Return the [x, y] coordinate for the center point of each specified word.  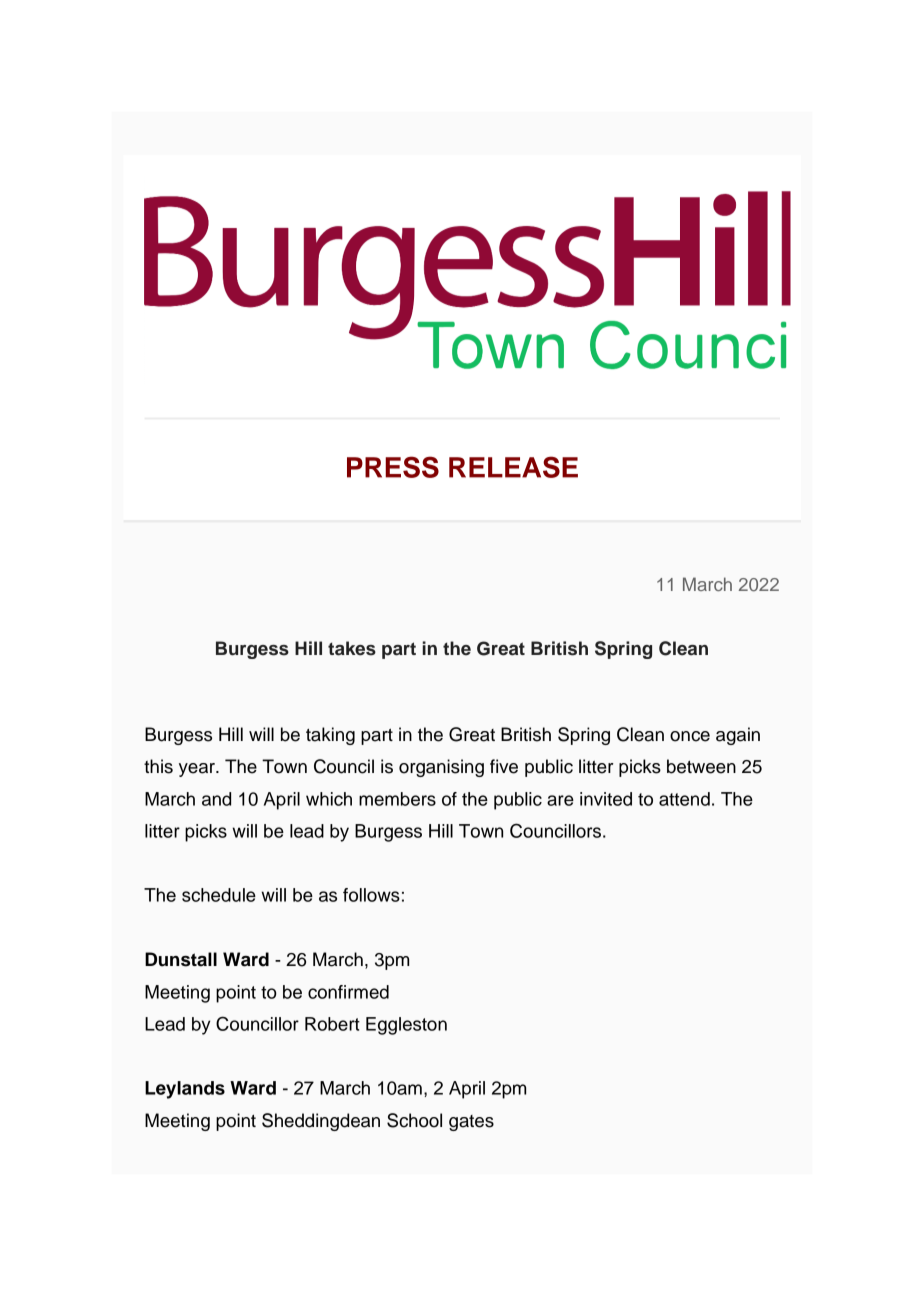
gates [471, 1123]
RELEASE [513, 467]
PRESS [393, 467]
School [414, 1120]
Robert [332, 1024]
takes [352, 648]
